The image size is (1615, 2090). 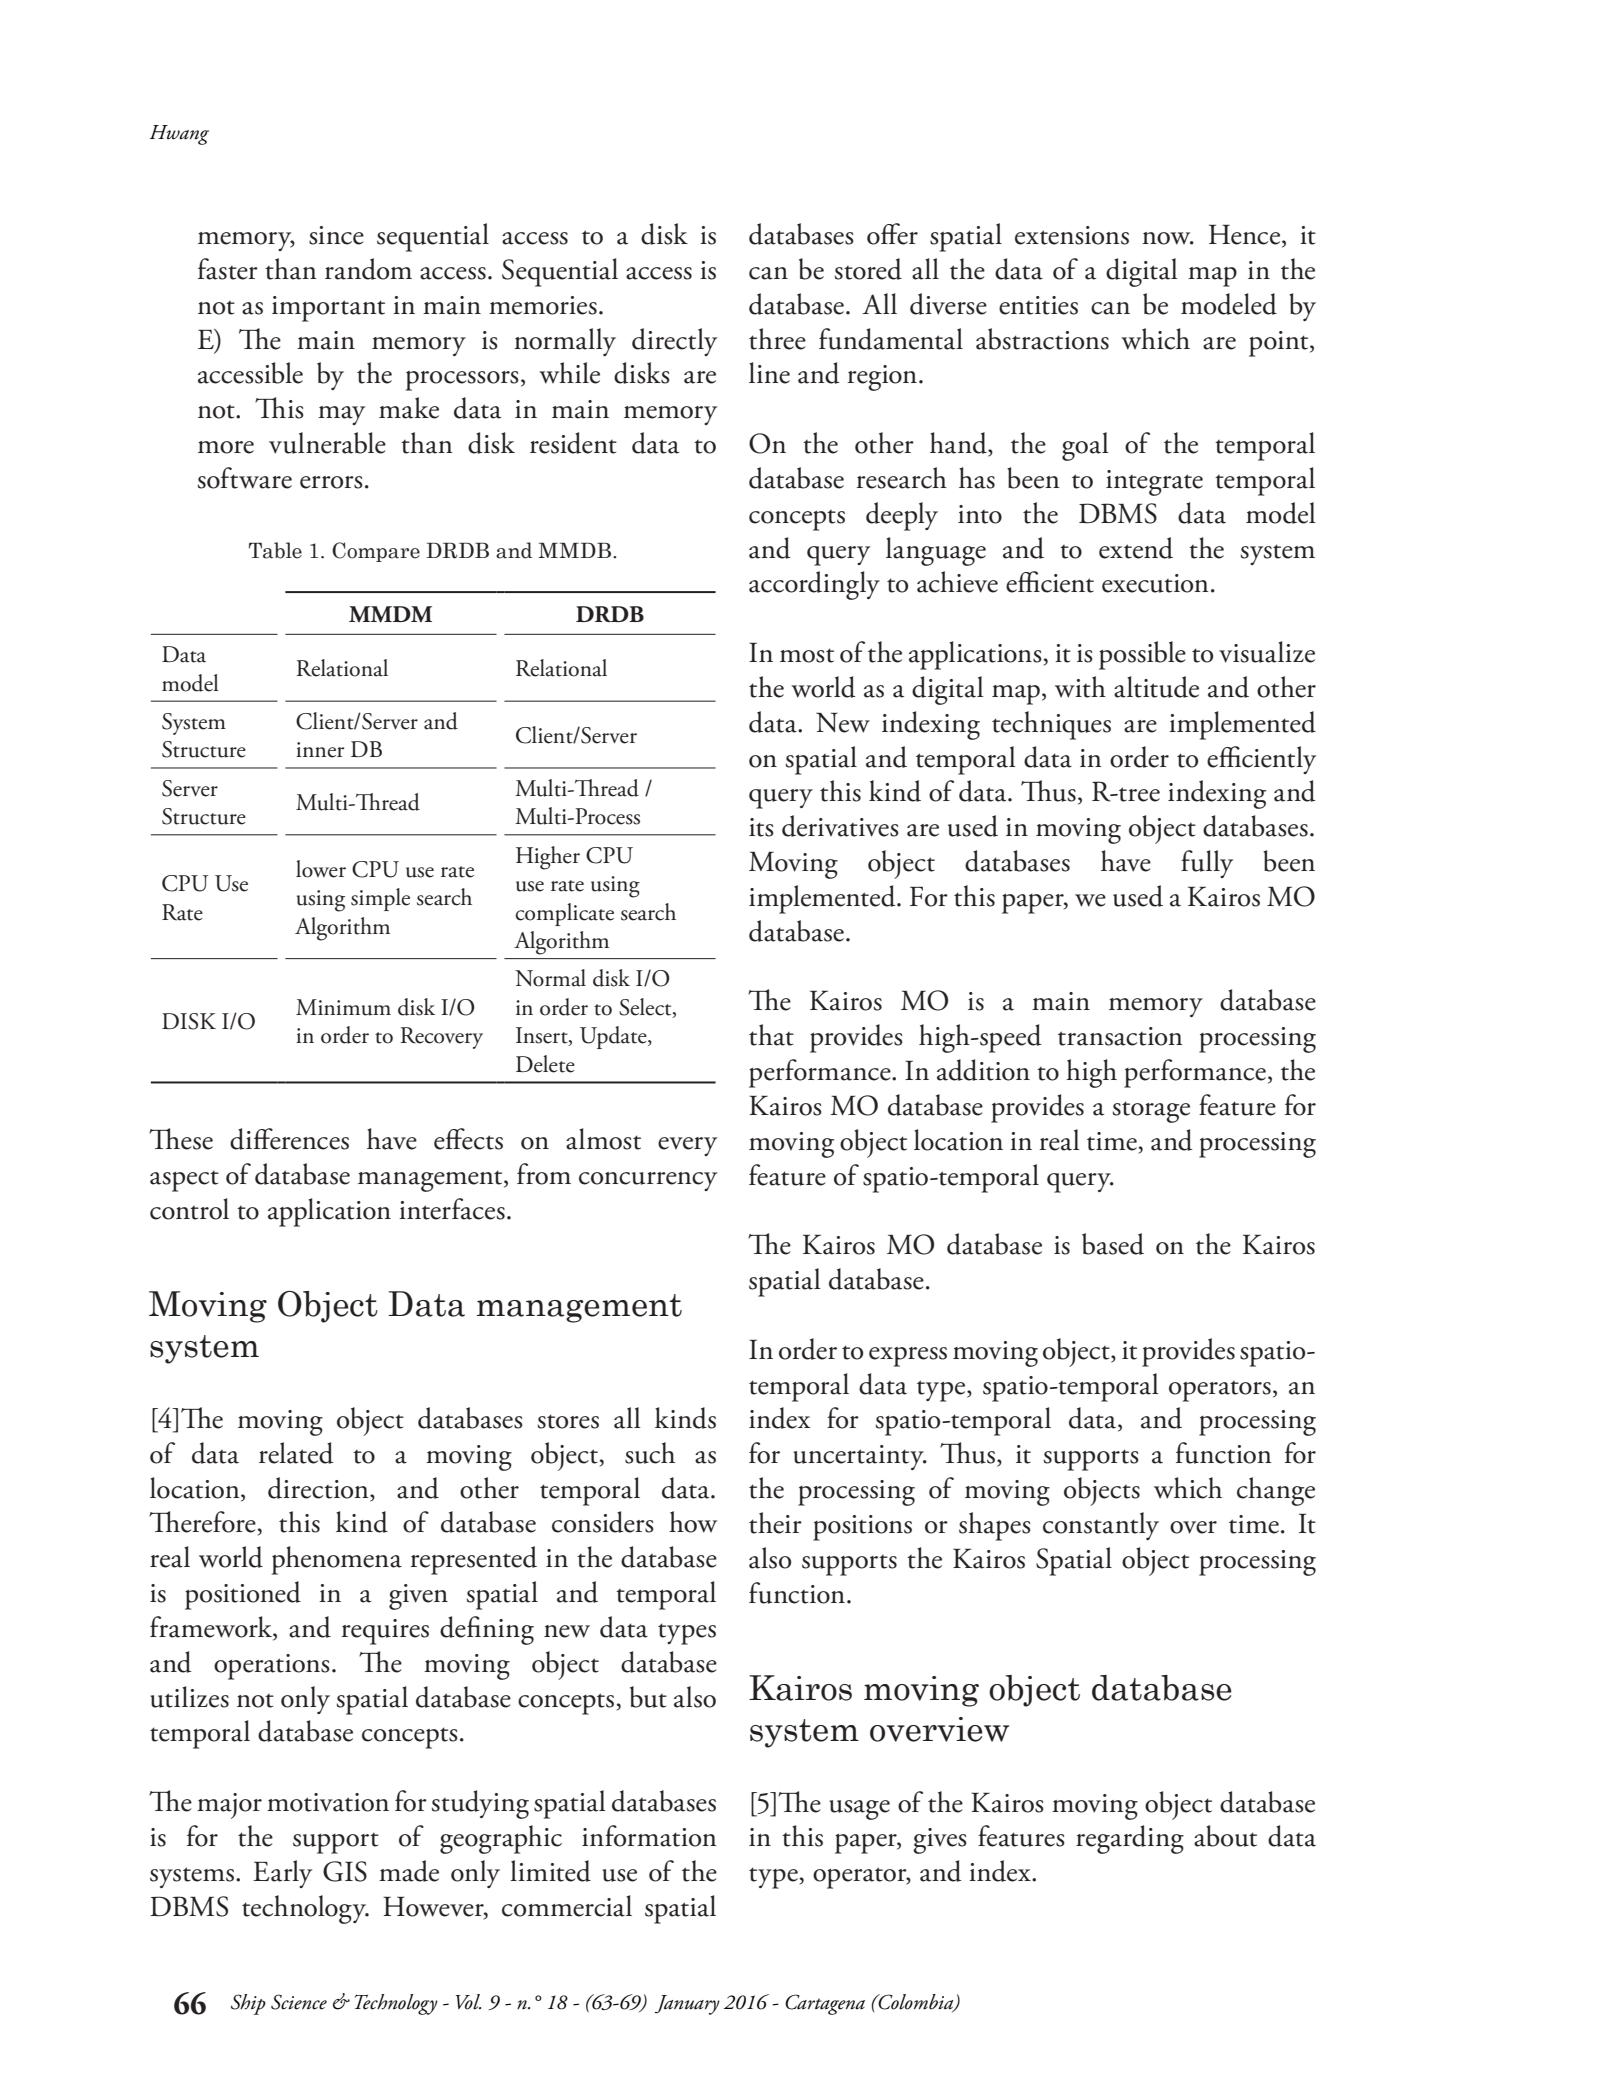 What do you see at coordinates (1072, 235) in the page?
I see `extensions` at bounding box center [1072, 235].
